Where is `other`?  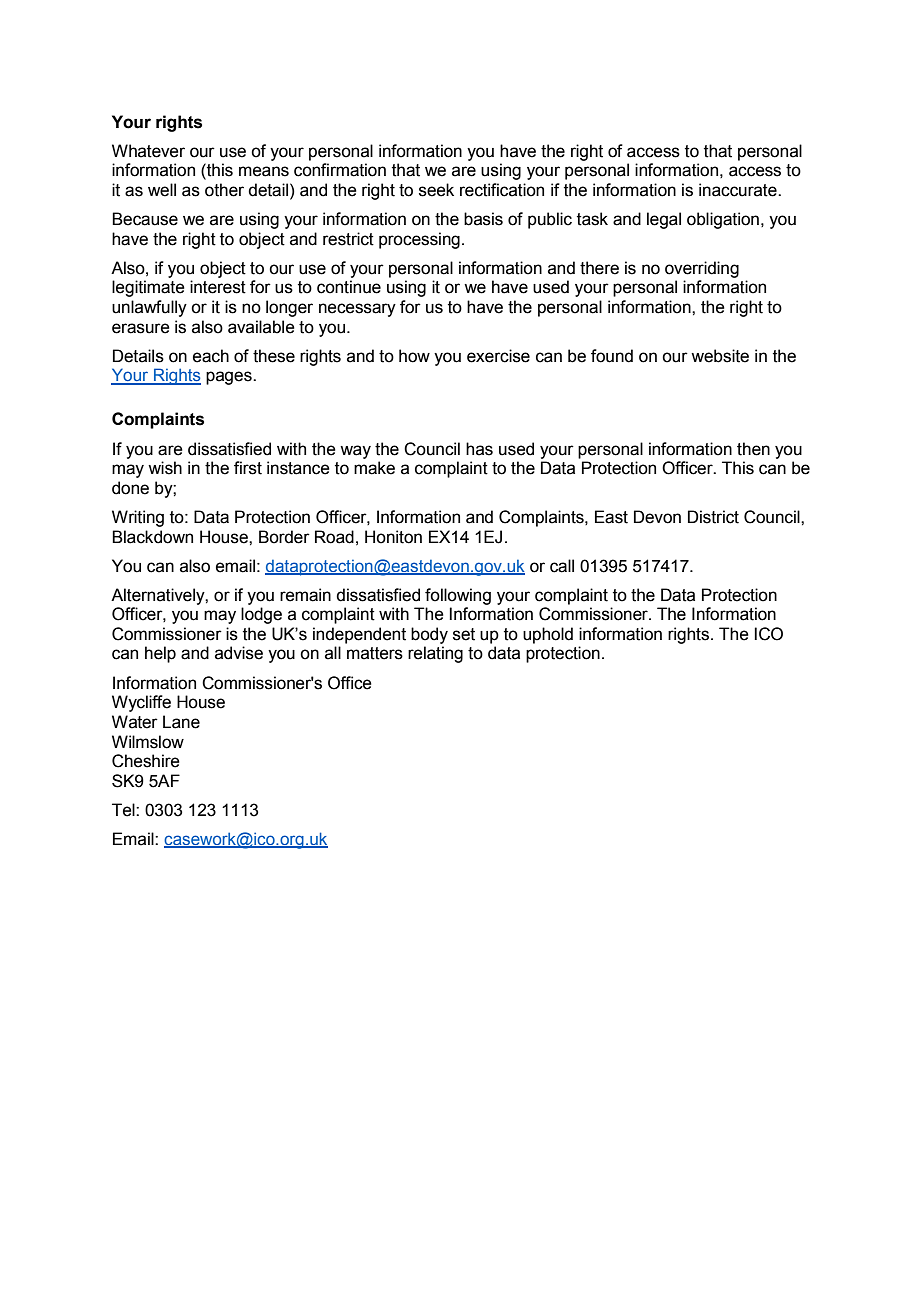
other is located at coordinates (224, 190).
